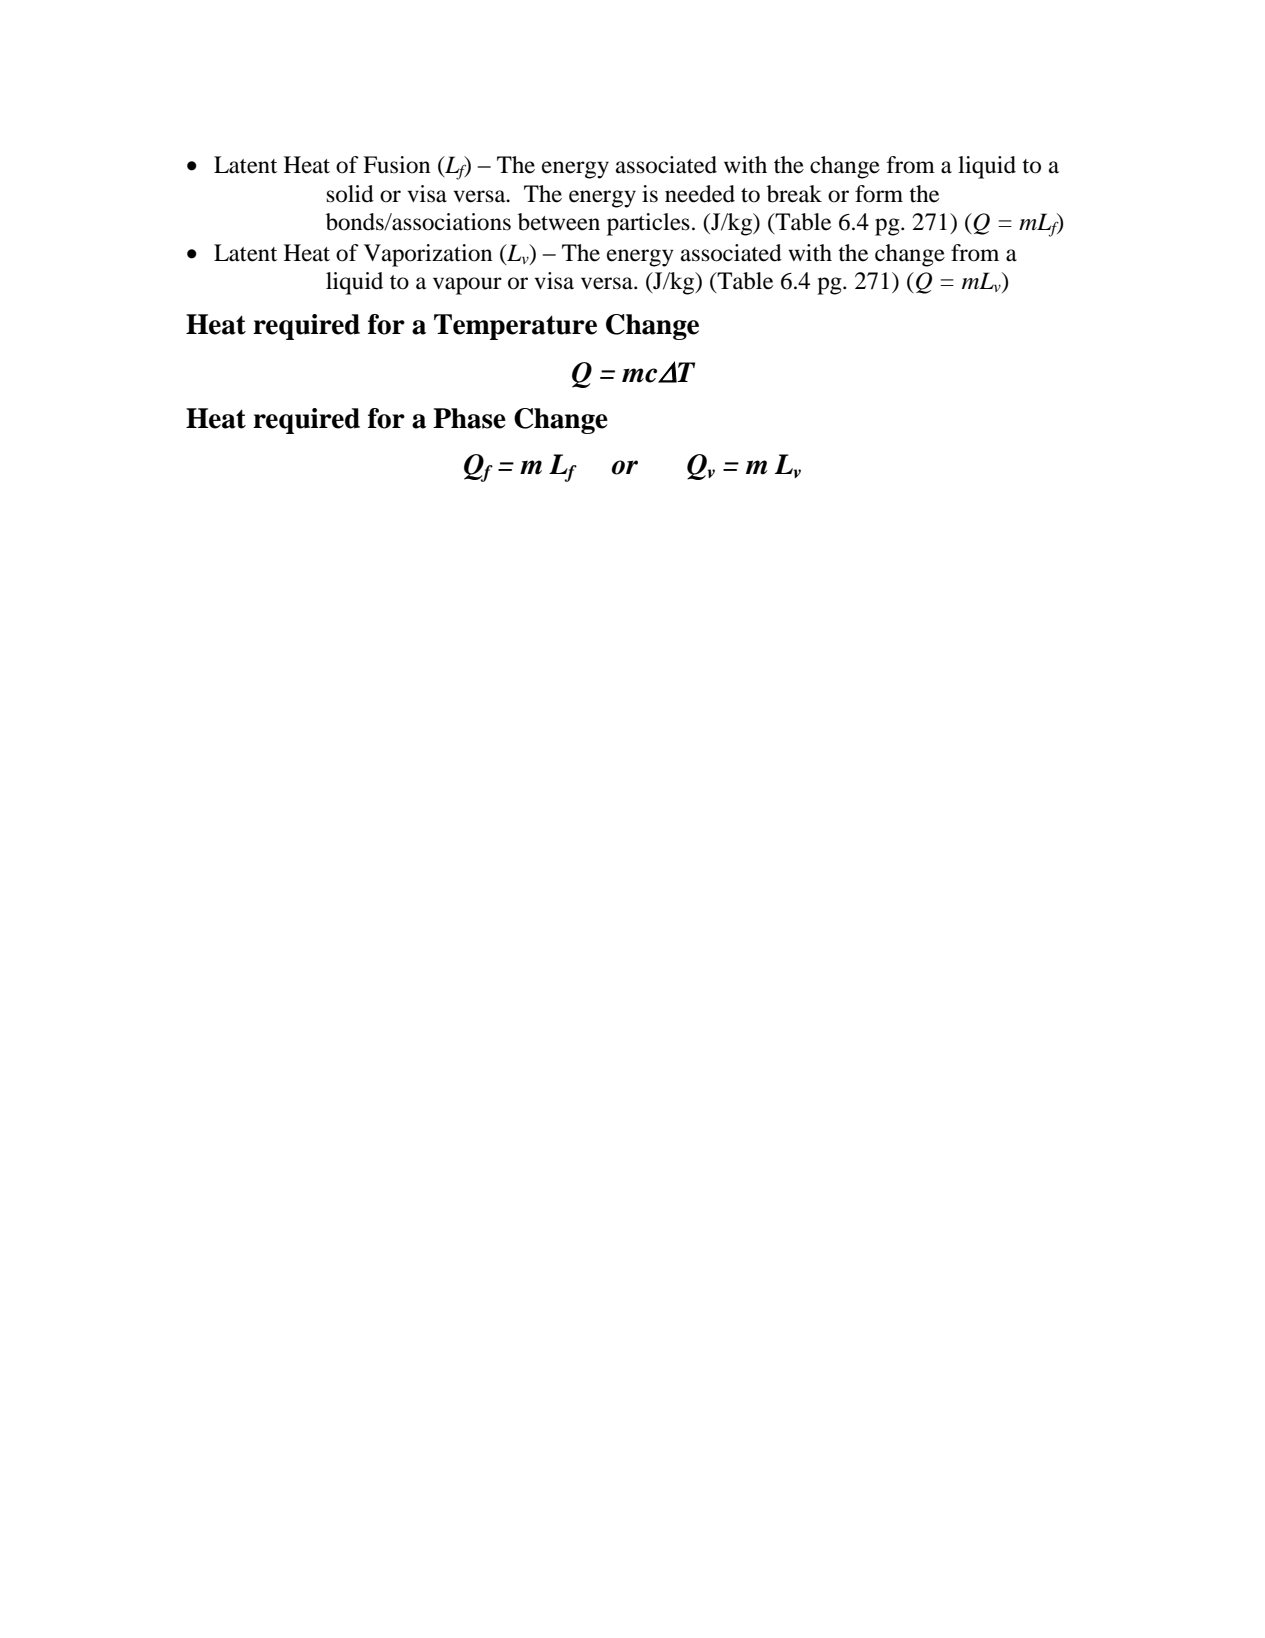  I want to click on vapour, so click(467, 286).
